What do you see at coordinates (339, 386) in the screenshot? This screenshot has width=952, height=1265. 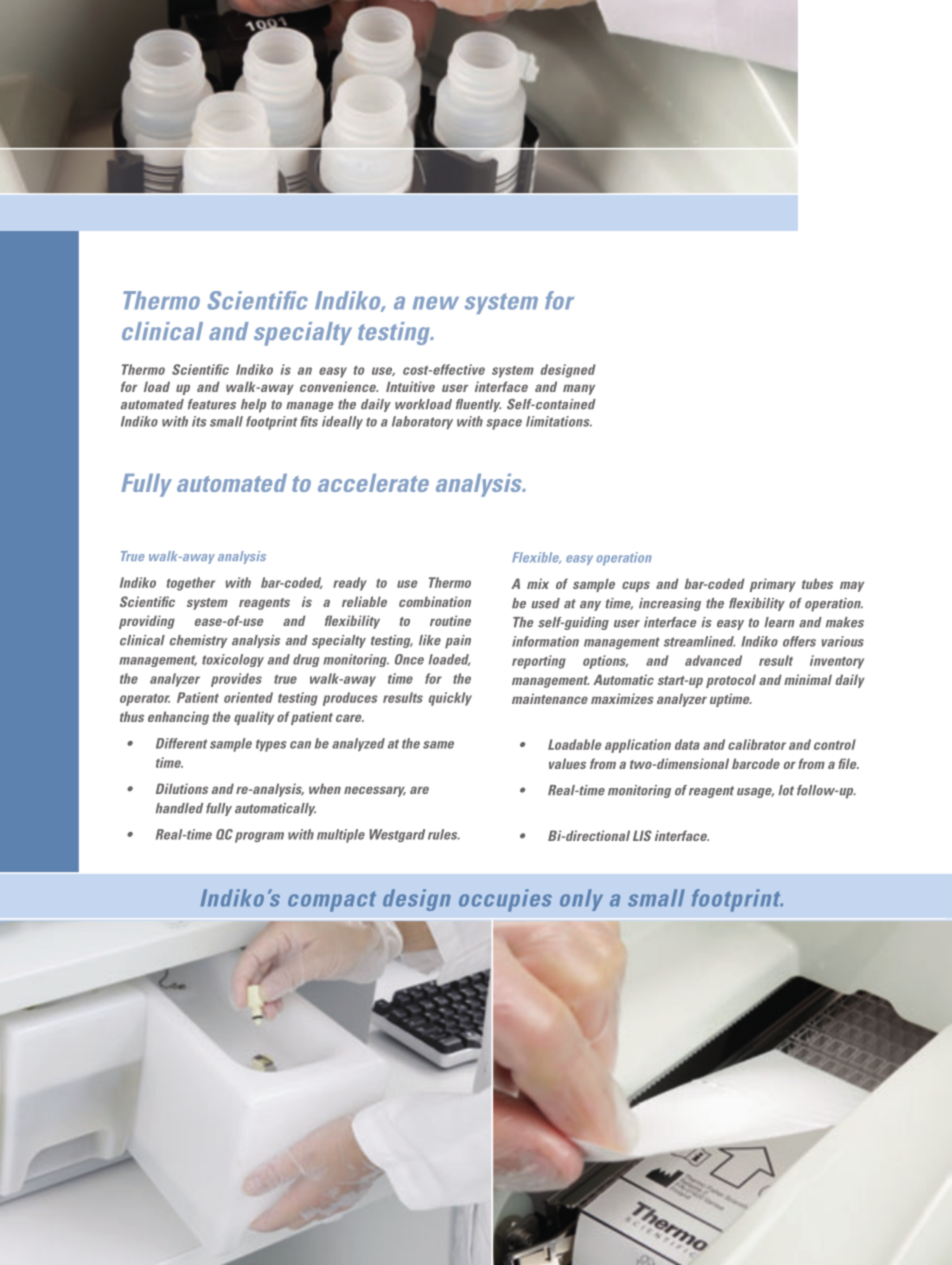 I see `convenience` at bounding box center [339, 386].
